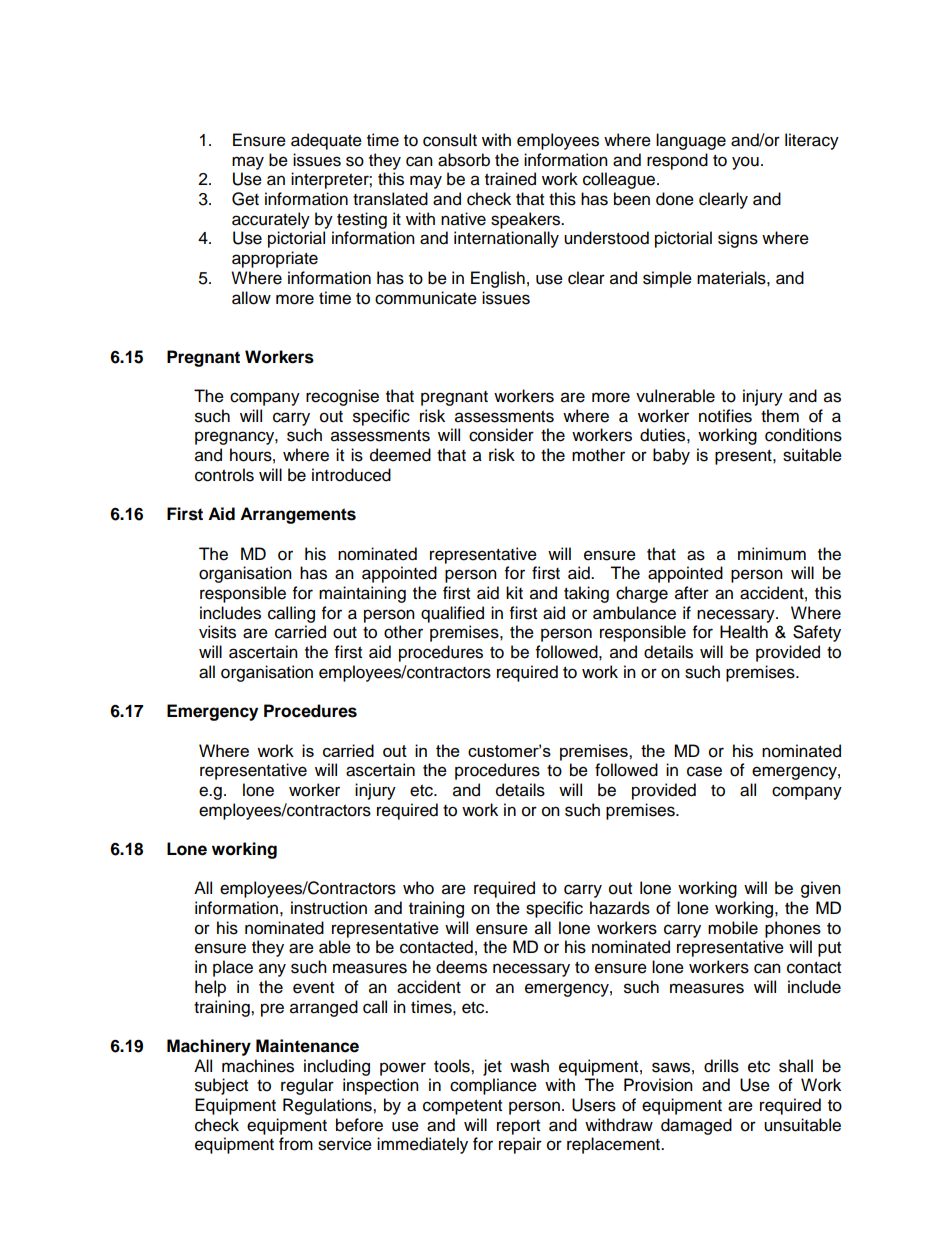 This image has height=1233, width=952. What do you see at coordinates (329, 908) in the image?
I see `instruction` at bounding box center [329, 908].
